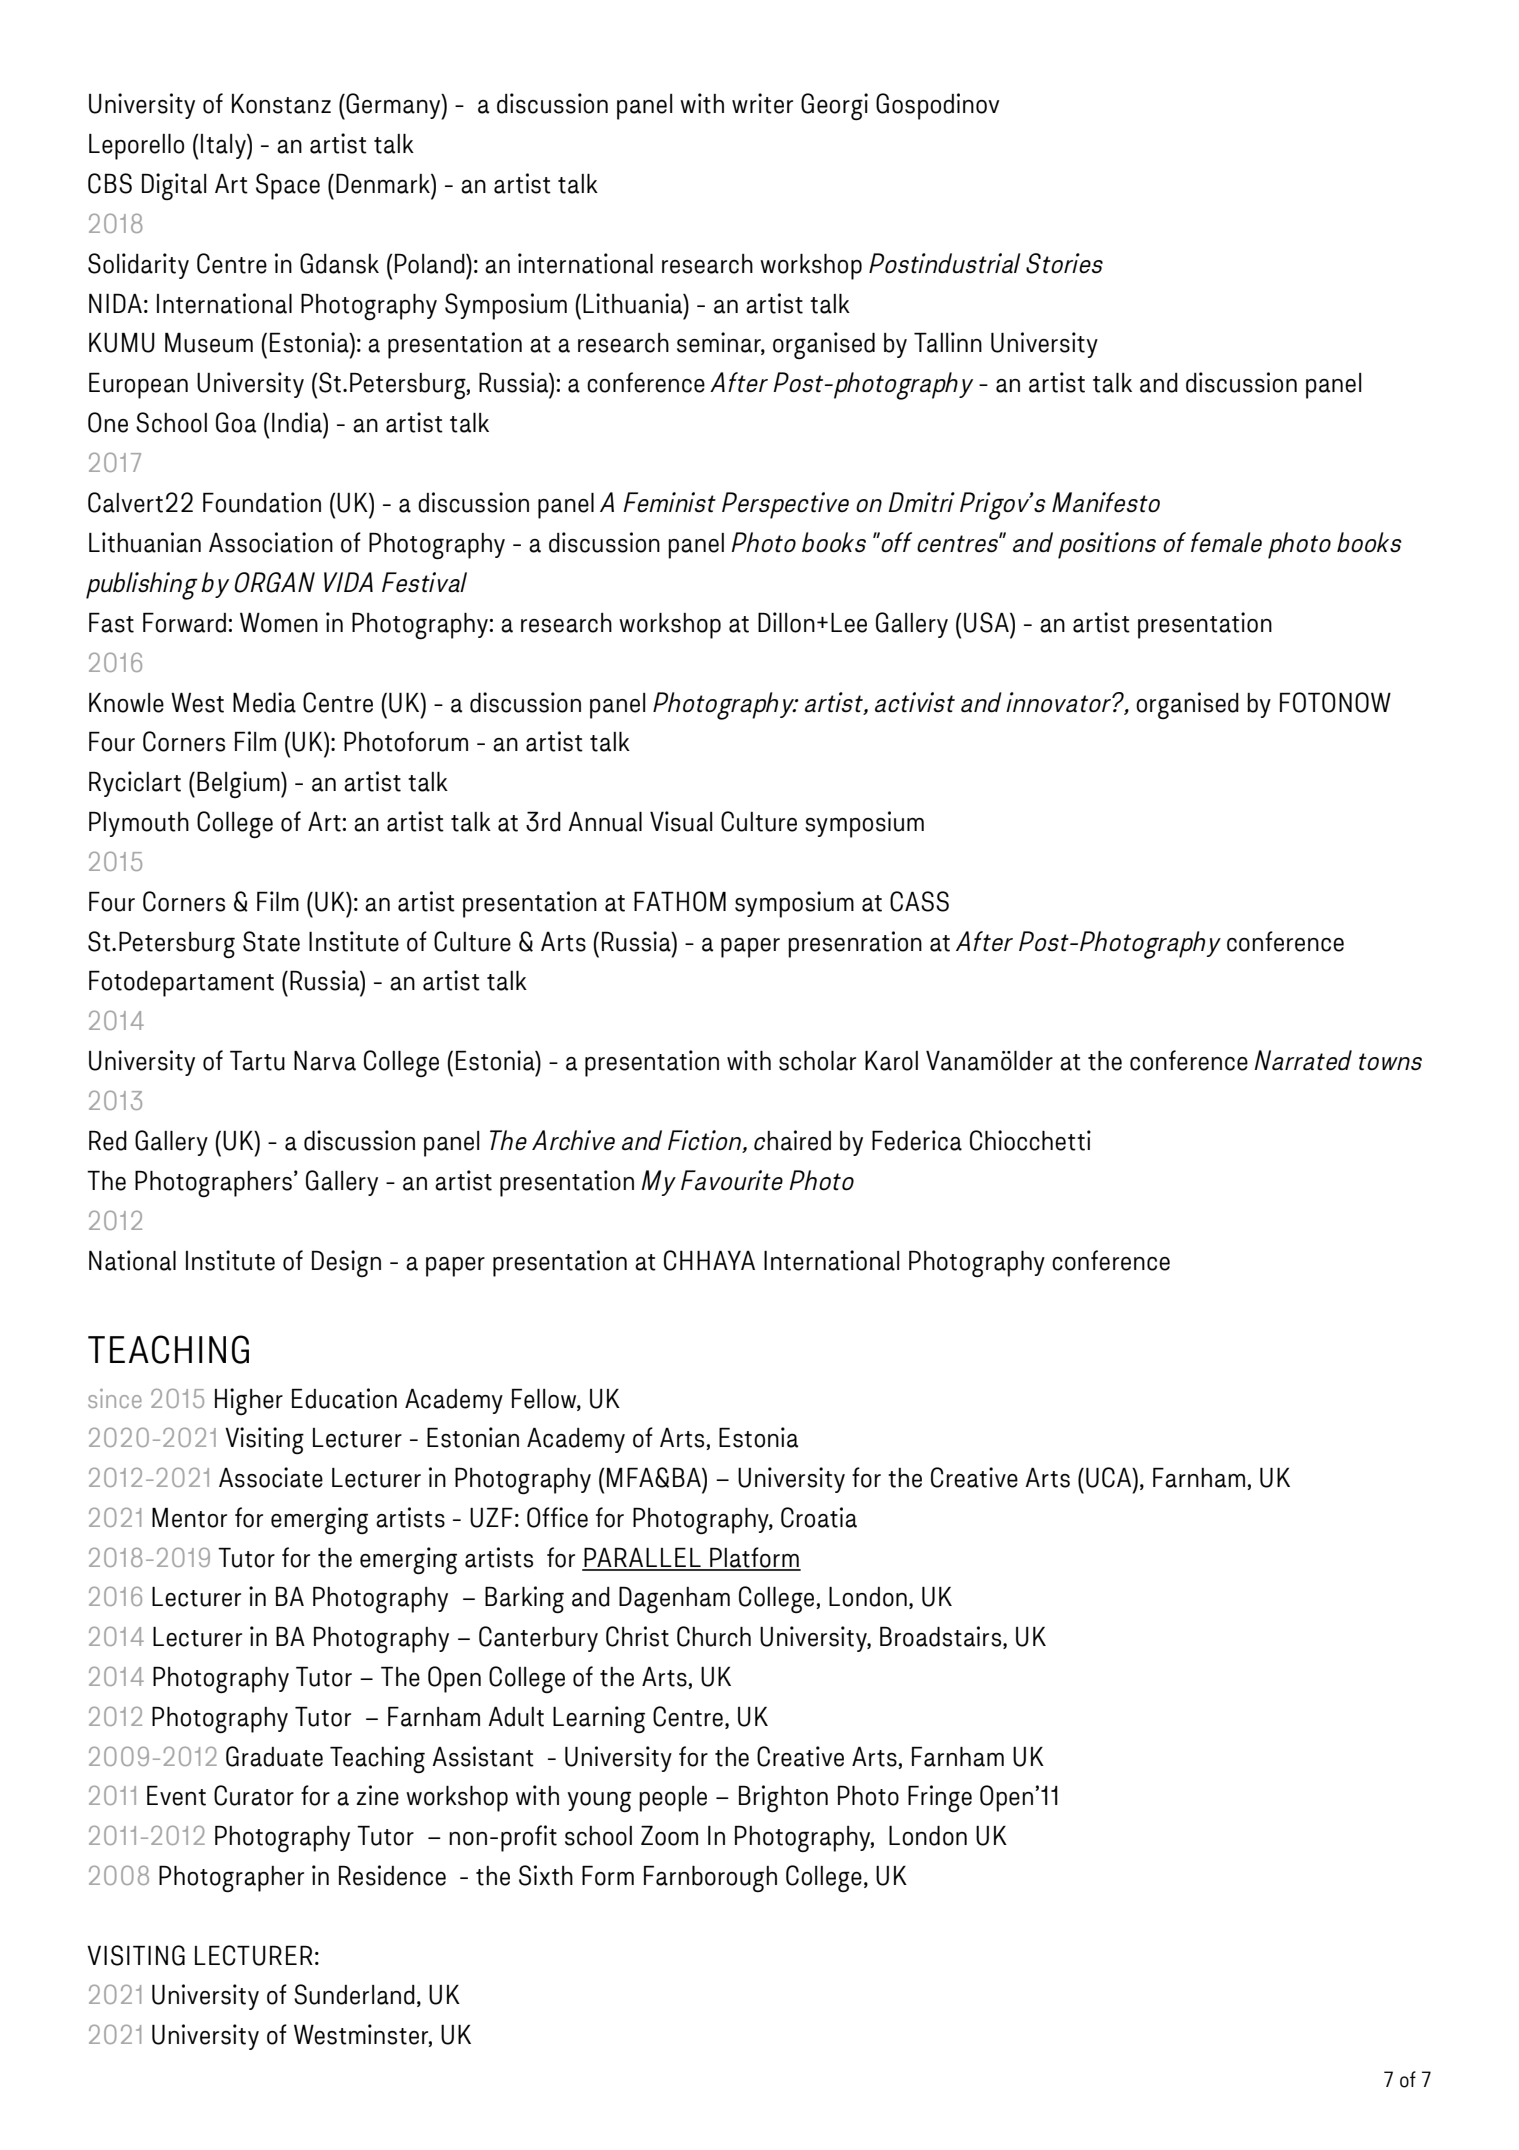  What do you see at coordinates (288, 186) in the image?
I see `Space` at bounding box center [288, 186].
